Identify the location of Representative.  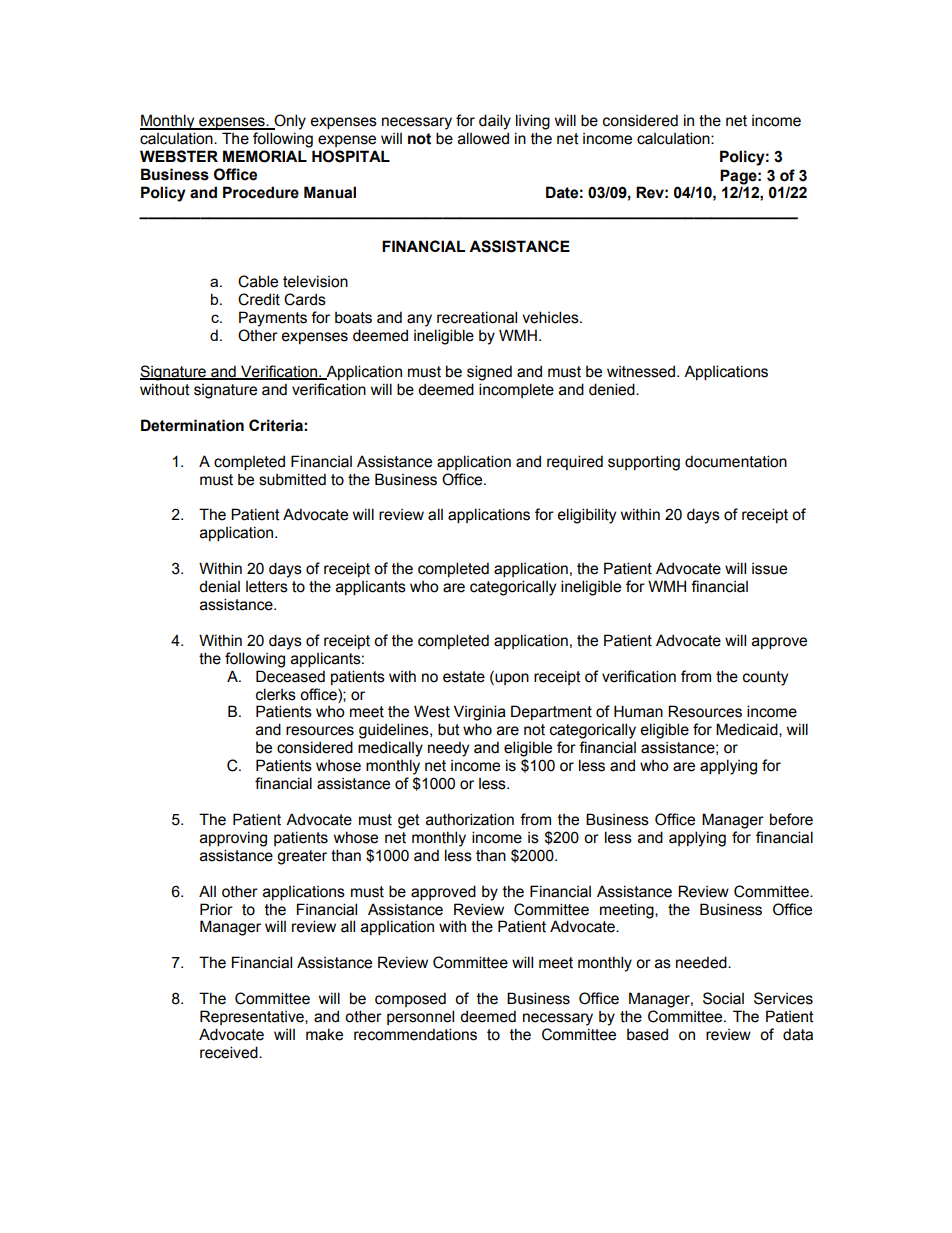
(253, 1017).
